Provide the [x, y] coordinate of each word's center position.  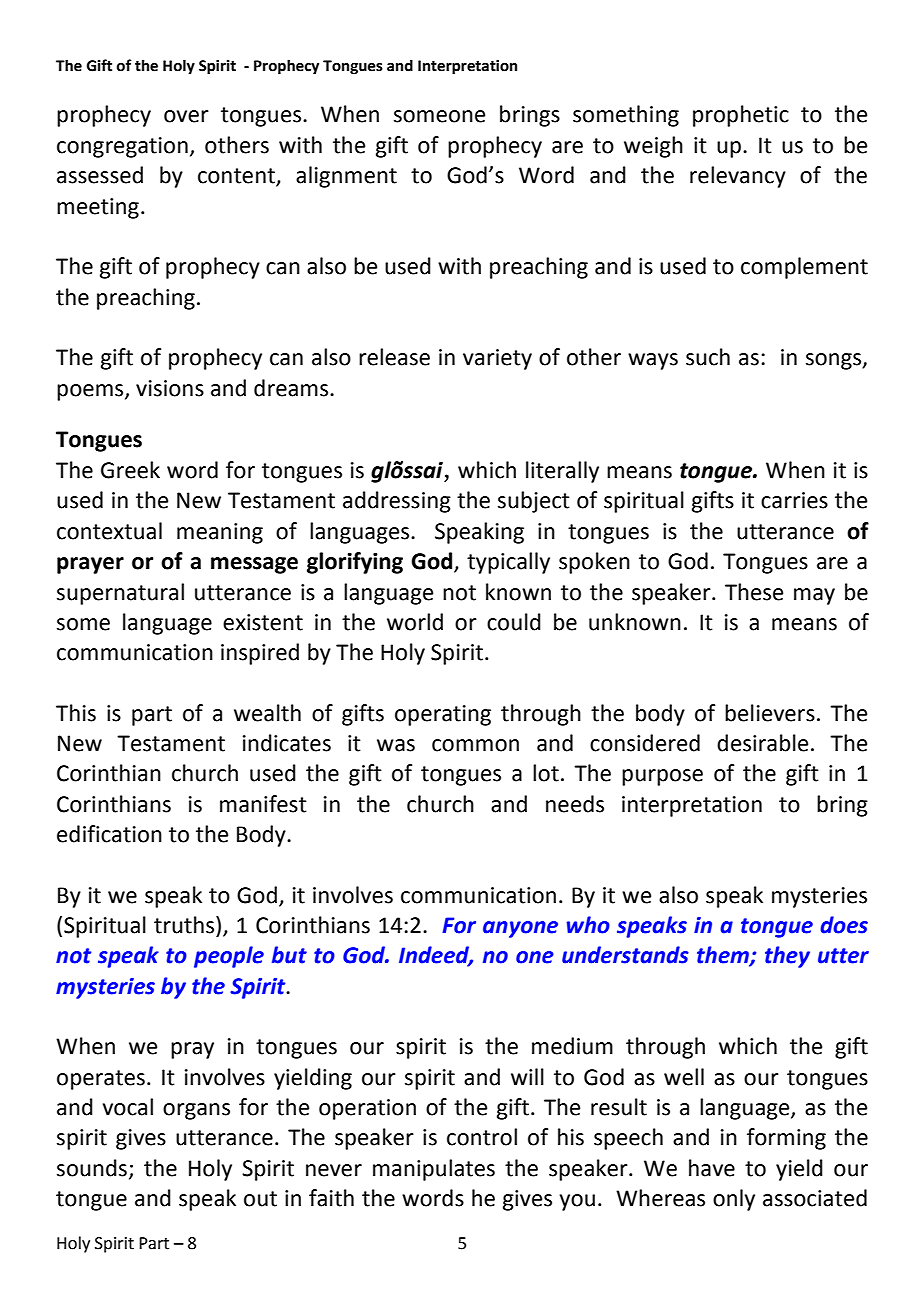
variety [497, 359]
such [708, 357]
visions [170, 388]
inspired [260, 654]
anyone [520, 929]
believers [770, 713]
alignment [346, 177]
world [415, 622]
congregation [122, 147]
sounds [92, 1168]
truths [185, 925]
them [724, 956]
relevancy [738, 177]
